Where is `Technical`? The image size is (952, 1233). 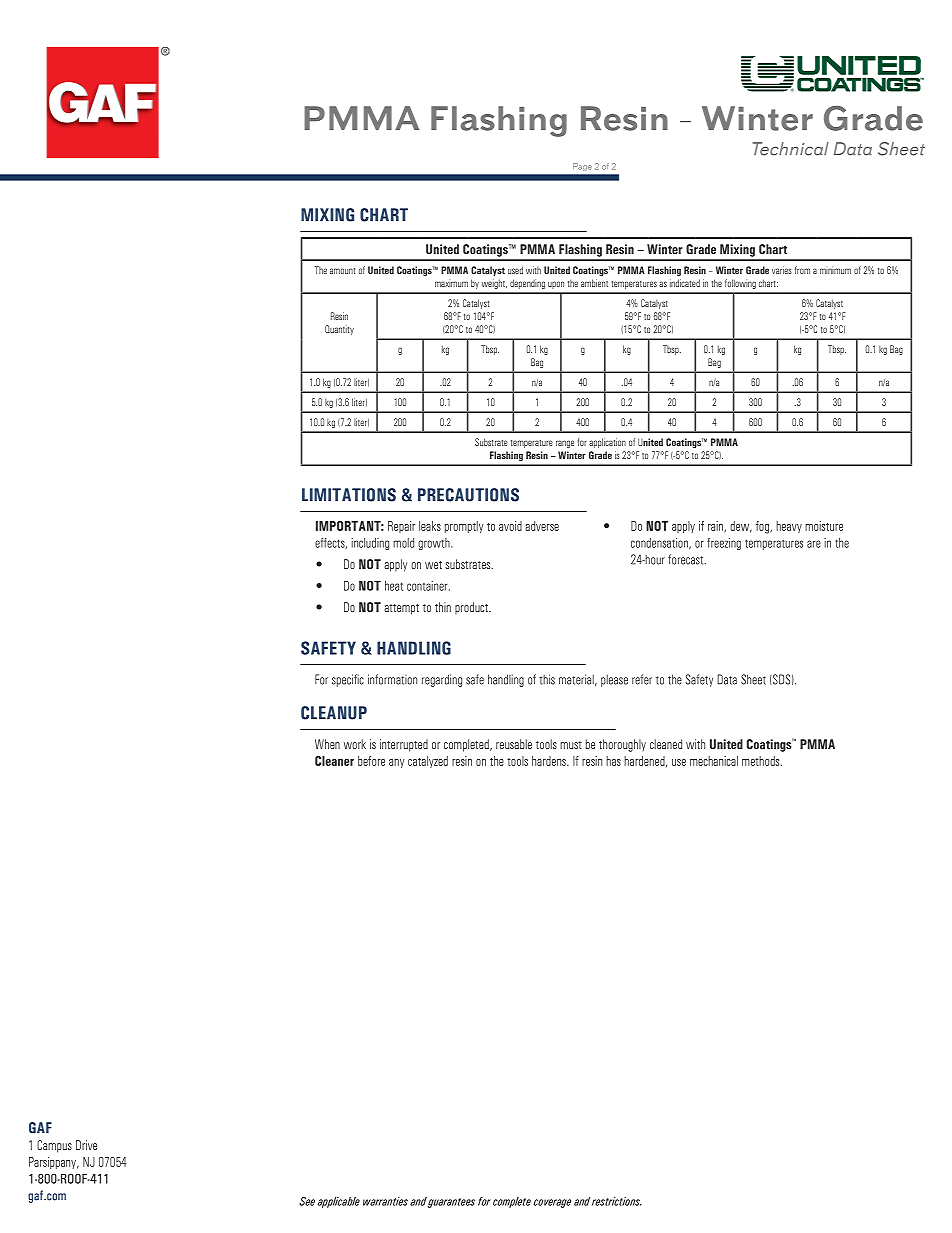 Technical is located at coordinates (791, 149).
